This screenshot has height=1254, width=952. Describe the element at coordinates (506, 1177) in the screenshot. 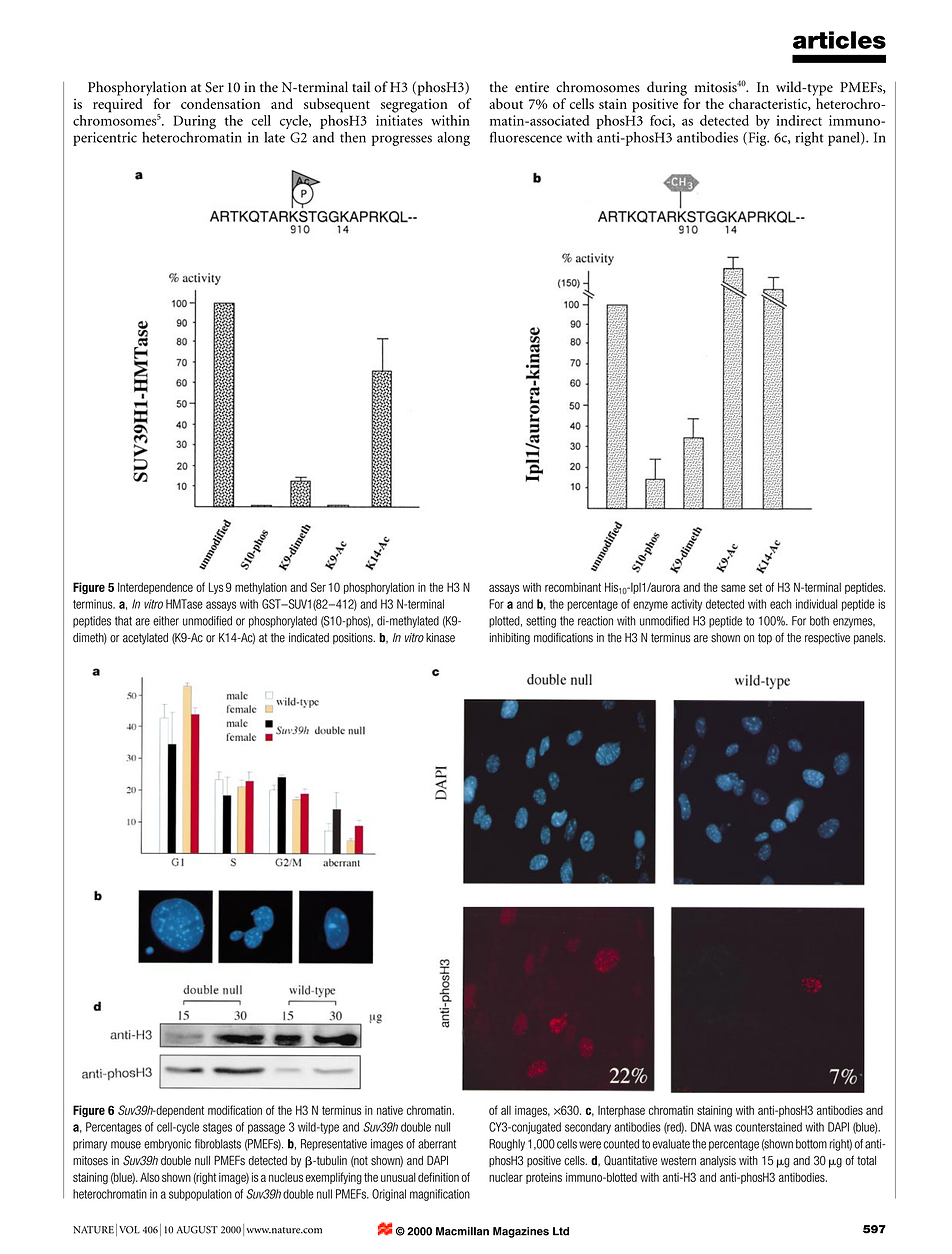

I see `nuclear` at that location.
